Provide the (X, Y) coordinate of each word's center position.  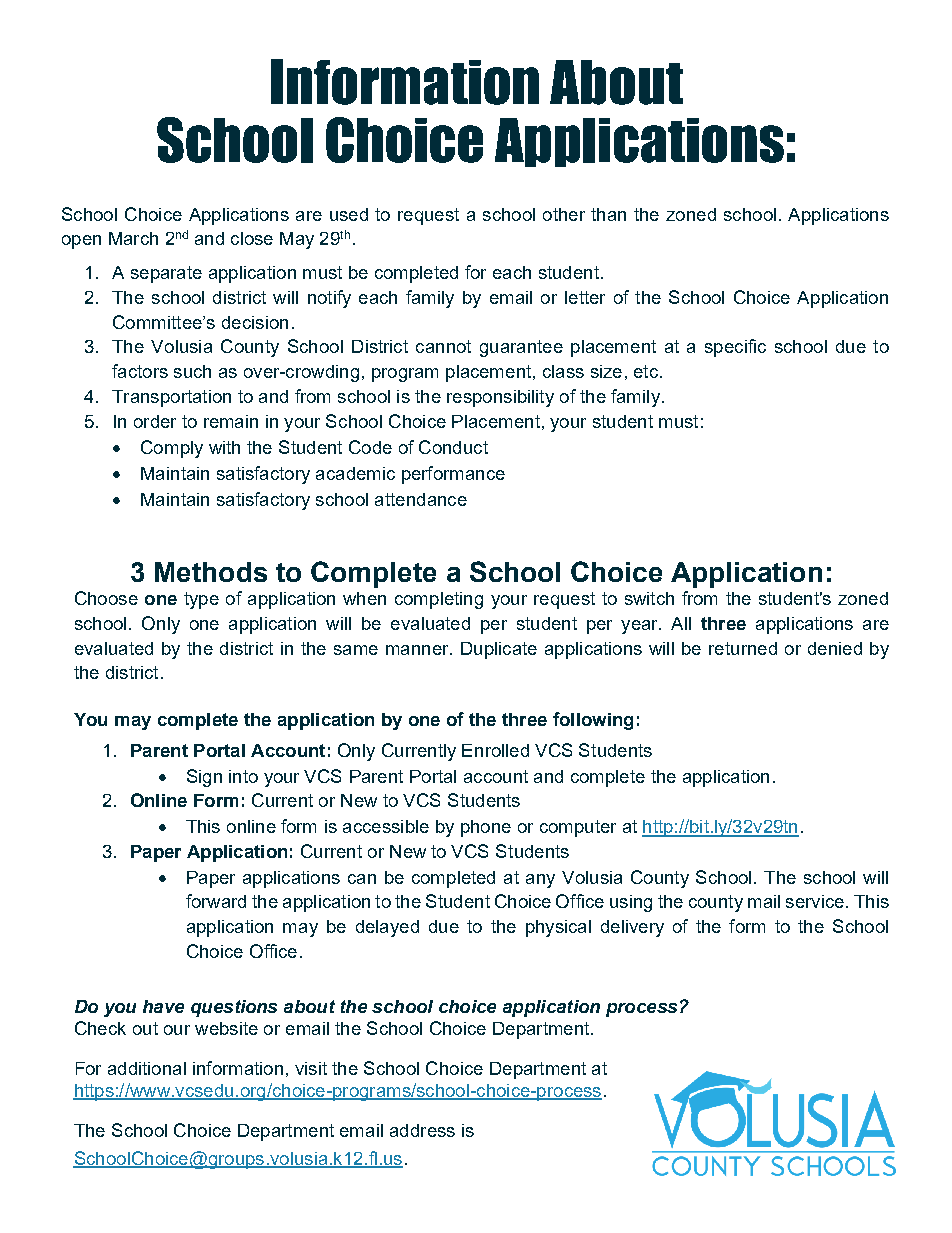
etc (646, 371)
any (540, 881)
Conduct (453, 447)
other (564, 214)
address (422, 1130)
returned (743, 648)
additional (147, 1068)
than (608, 214)
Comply (172, 449)
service (815, 901)
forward (216, 901)
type (201, 600)
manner (418, 650)
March (133, 238)
